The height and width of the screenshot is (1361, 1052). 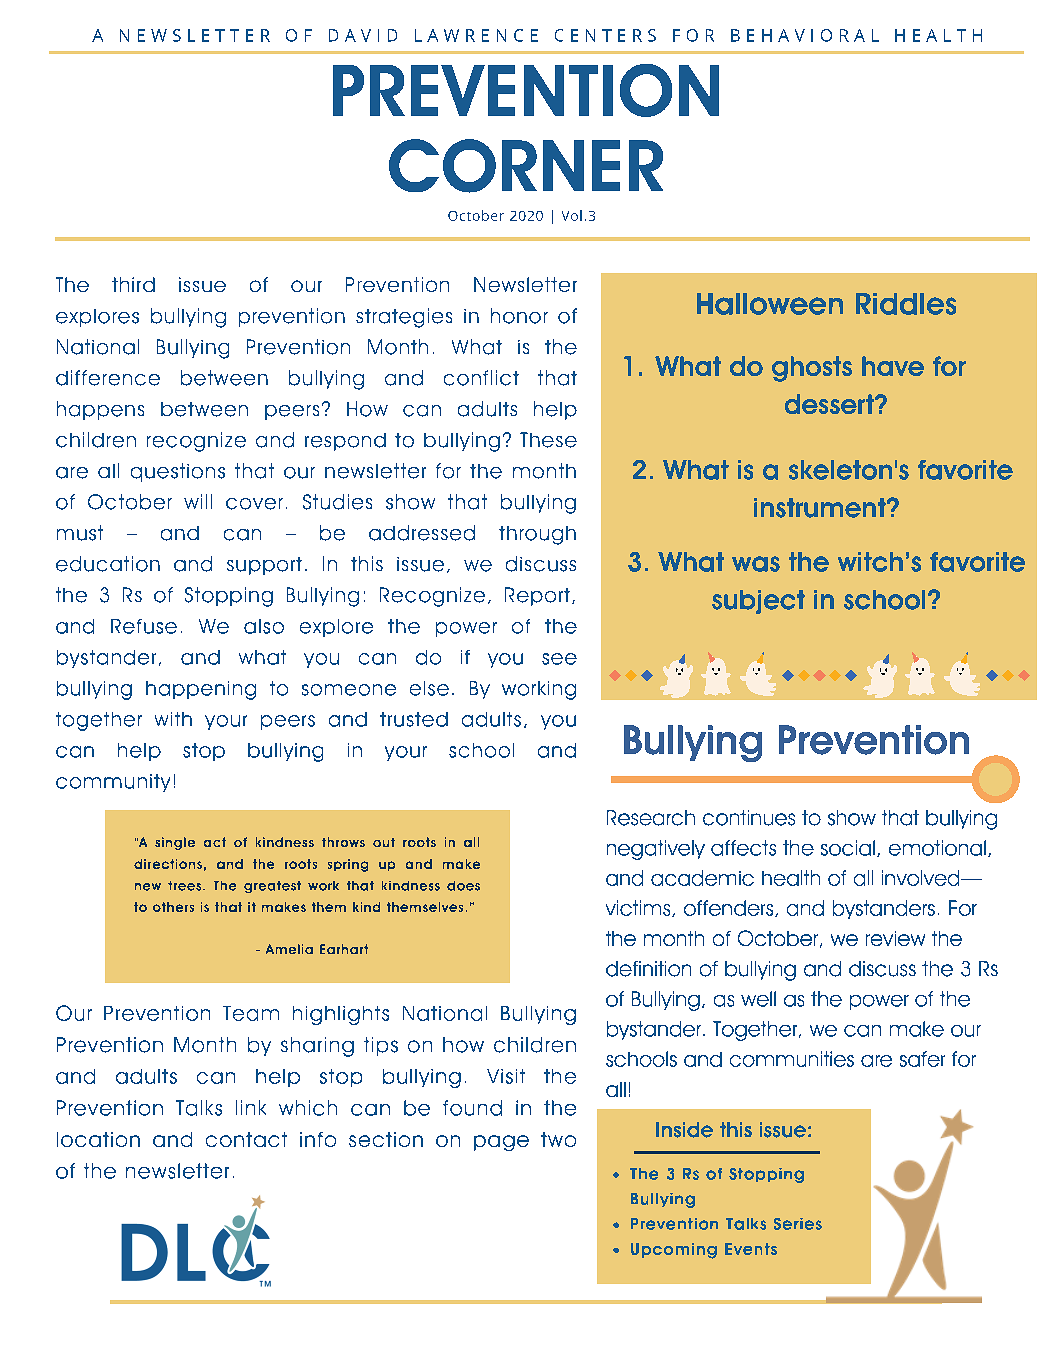 I want to click on well, so click(x=758, y=999).
